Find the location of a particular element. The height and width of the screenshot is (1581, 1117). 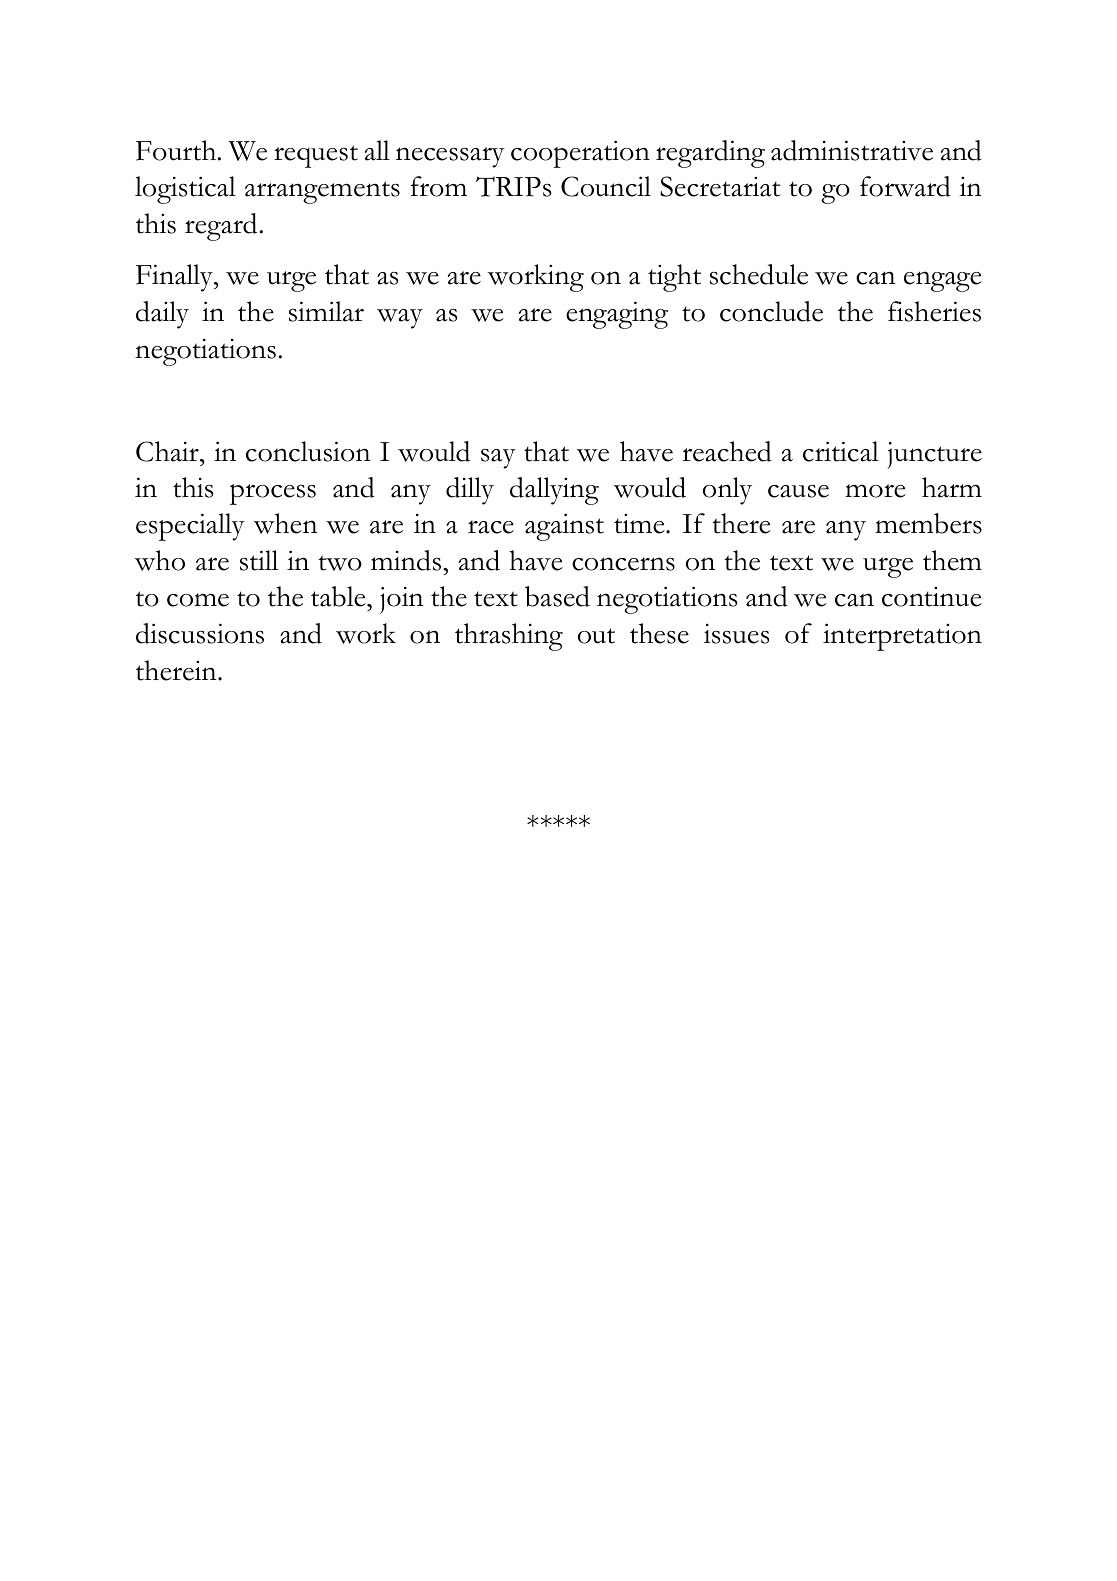

interpretation is located at coordinates (902, 637).
